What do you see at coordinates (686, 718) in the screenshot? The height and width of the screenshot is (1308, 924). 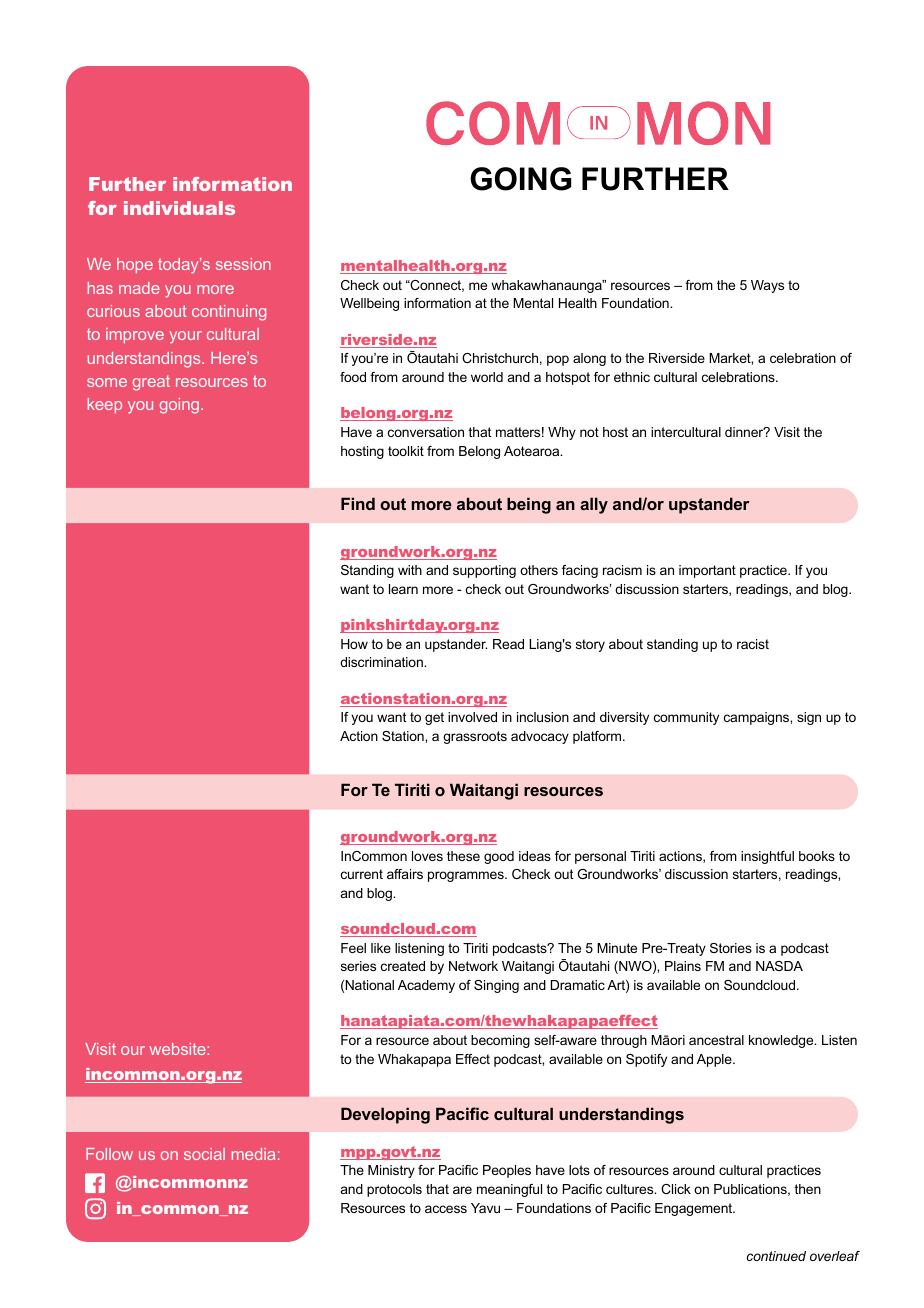 I see `community` at bounding box center [686, 718].
